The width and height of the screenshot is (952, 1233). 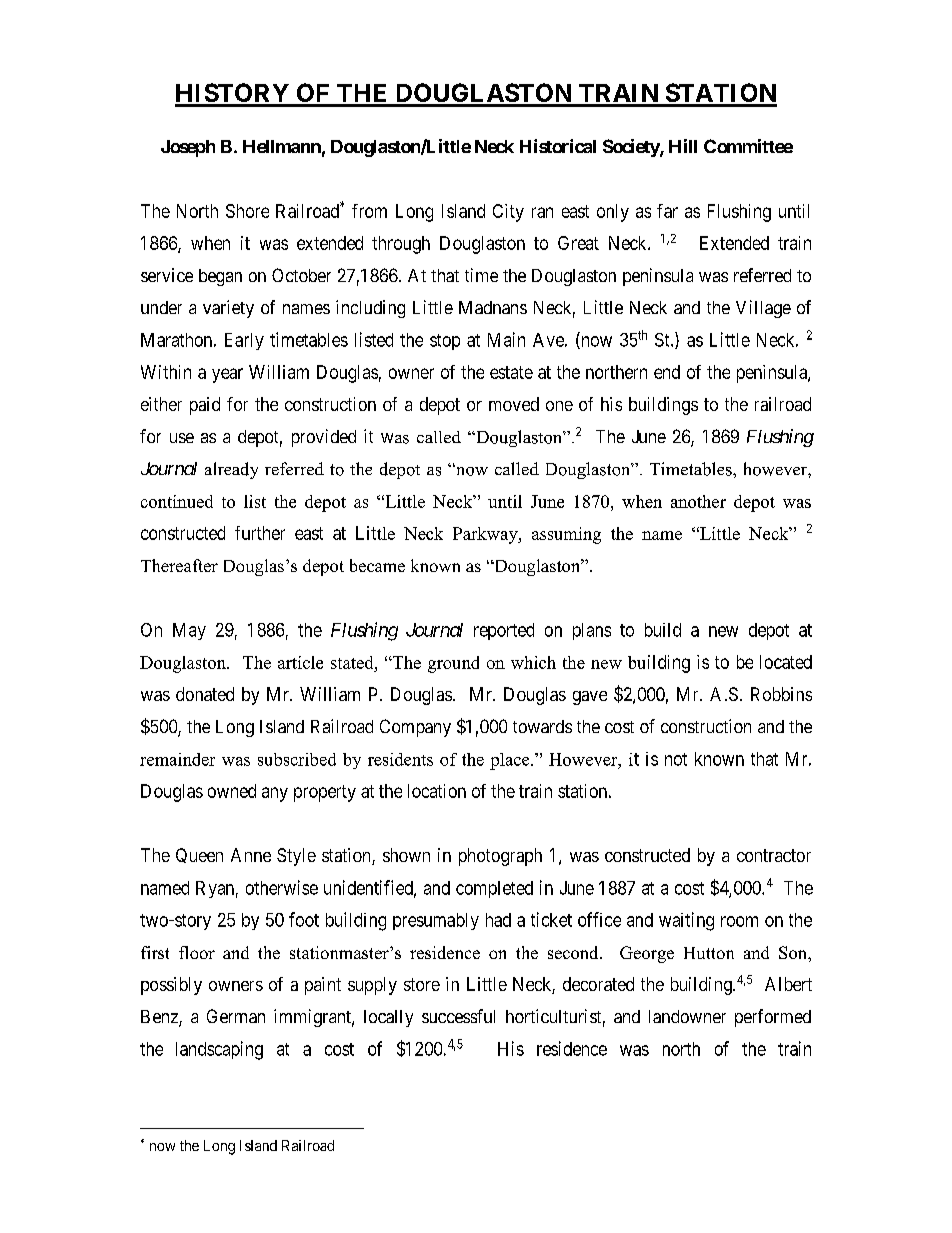 What do you see at coordinates (231, 470) in the screenshot?
I see `already` at bounding box center [231, 470].
